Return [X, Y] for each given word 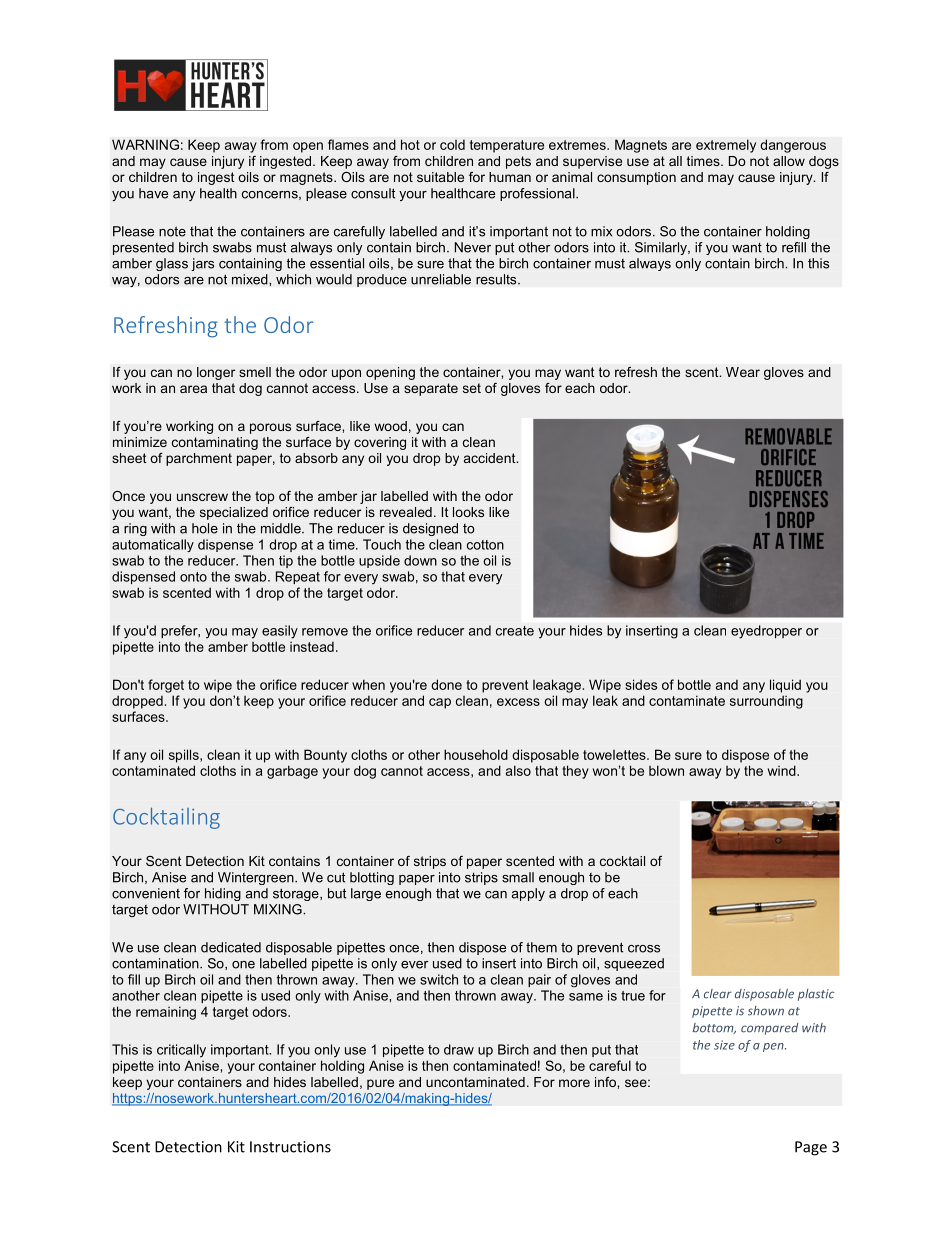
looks [468, 512]
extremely [726, 146]
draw [459, 1049]
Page [811, 1148]
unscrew [202, 497]
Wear [743, 372]
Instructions [290, 1147]
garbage [292, 772]
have [153, 193]
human [510, 177]
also [518, 770]
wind [783, 770]
